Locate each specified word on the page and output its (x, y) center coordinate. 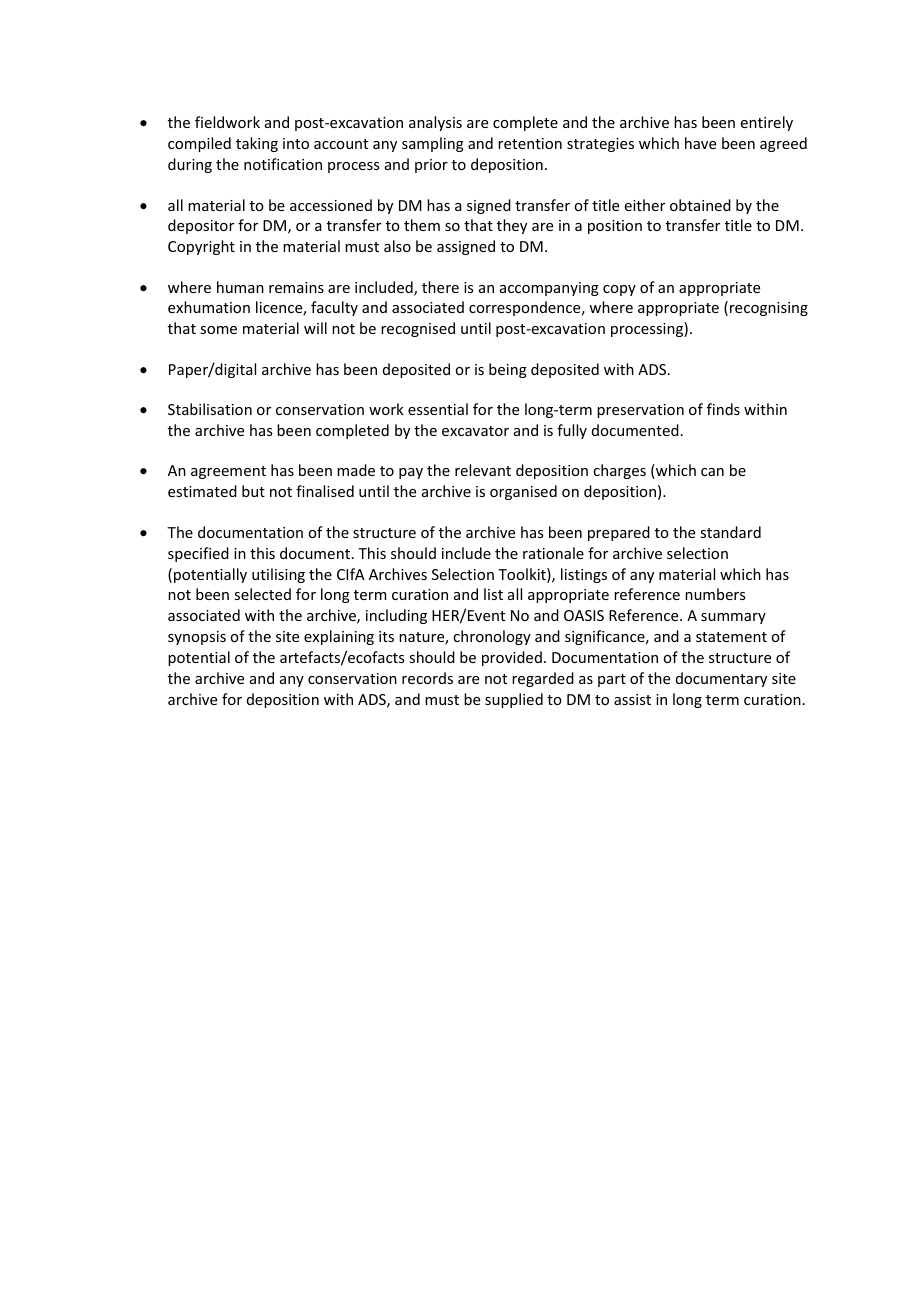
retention (530, 143)
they (512, 226)
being (508, 370)
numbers (715, 594)
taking (257, 144)
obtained (700, 205)
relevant (483, 470)
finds (723, 409)
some (218, 330)
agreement (228, 472)
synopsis (197, 638)
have (700, 143)
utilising (278, 575)
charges (619, 471)
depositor (201, 226)
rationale (553, 553)
